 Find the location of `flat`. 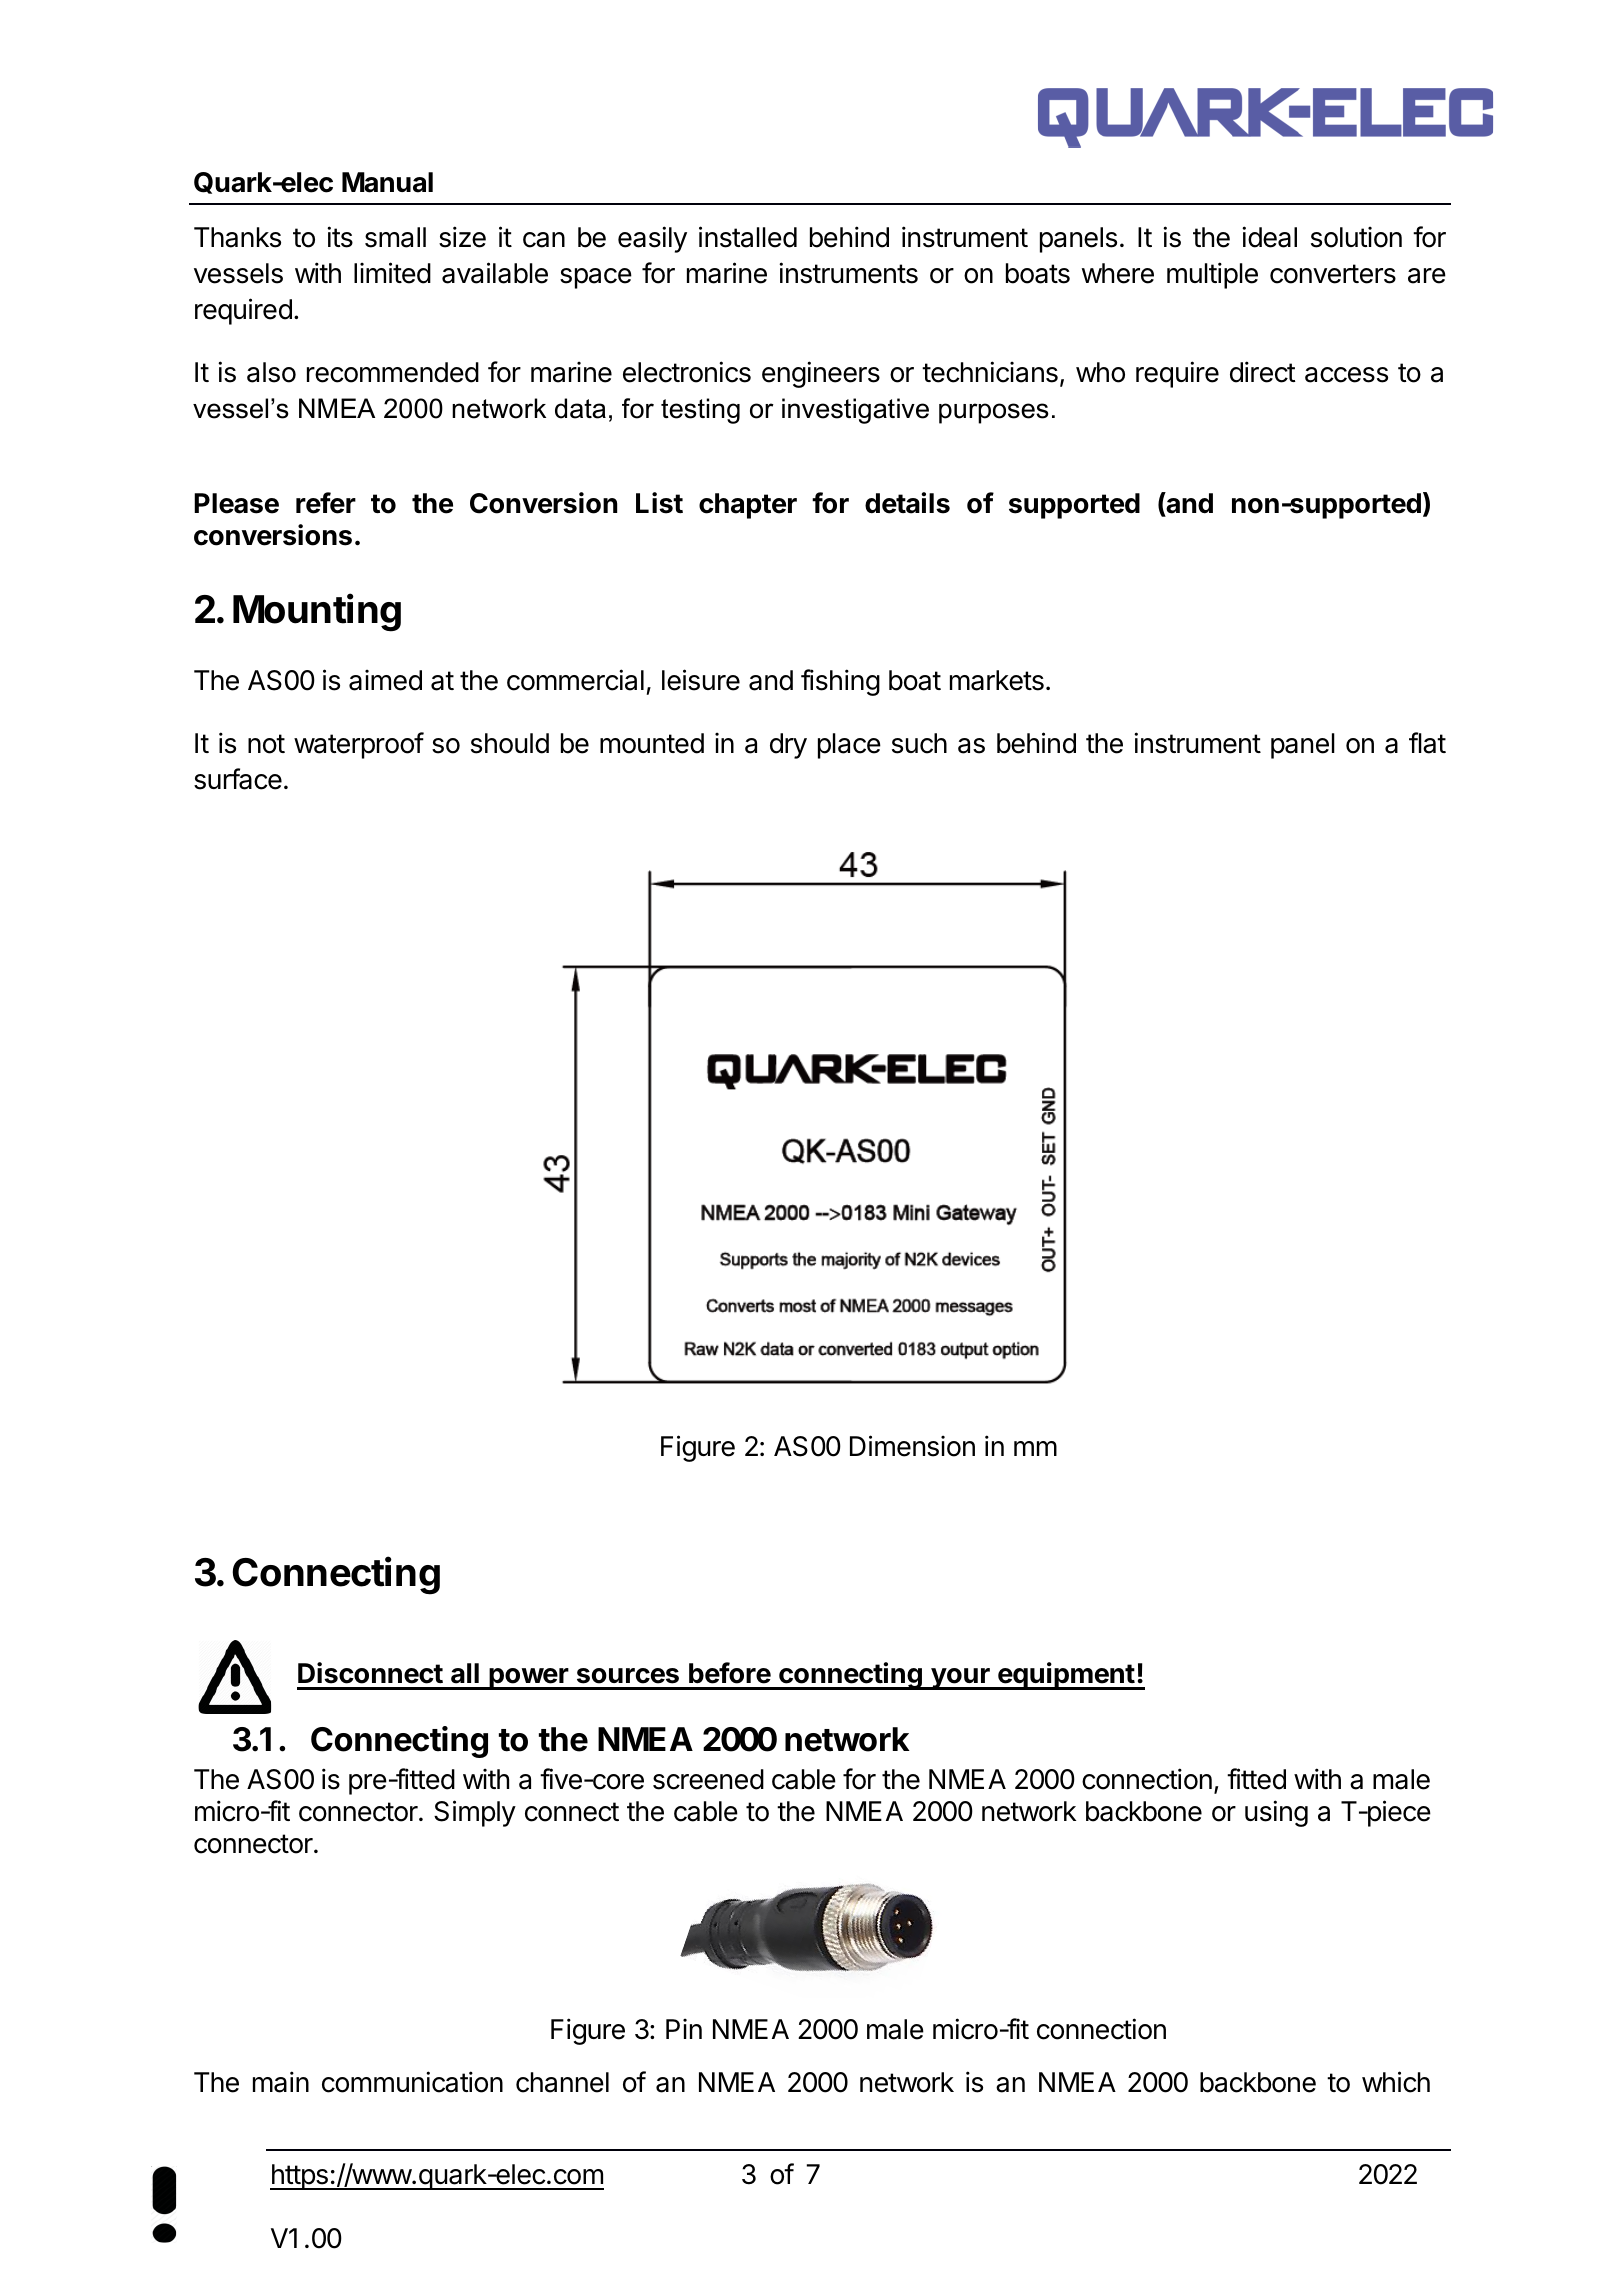

flat is located at coordinates (1427, 743).
